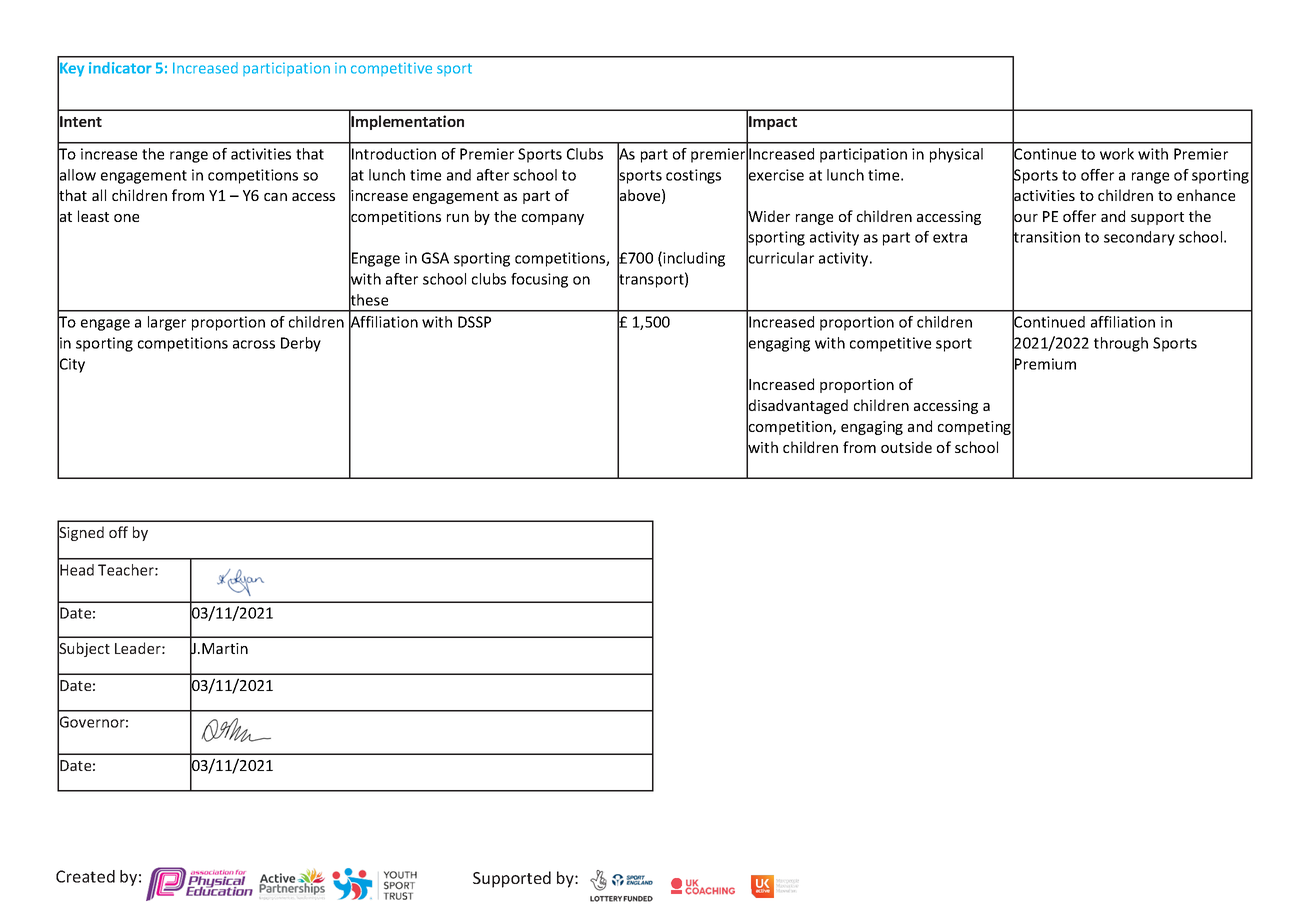 Image resolution: width=1307 pixels, height=924 pixels. Describe the element at coordinates (539, 280) in the screenshot. I see `focusing` at that location.
